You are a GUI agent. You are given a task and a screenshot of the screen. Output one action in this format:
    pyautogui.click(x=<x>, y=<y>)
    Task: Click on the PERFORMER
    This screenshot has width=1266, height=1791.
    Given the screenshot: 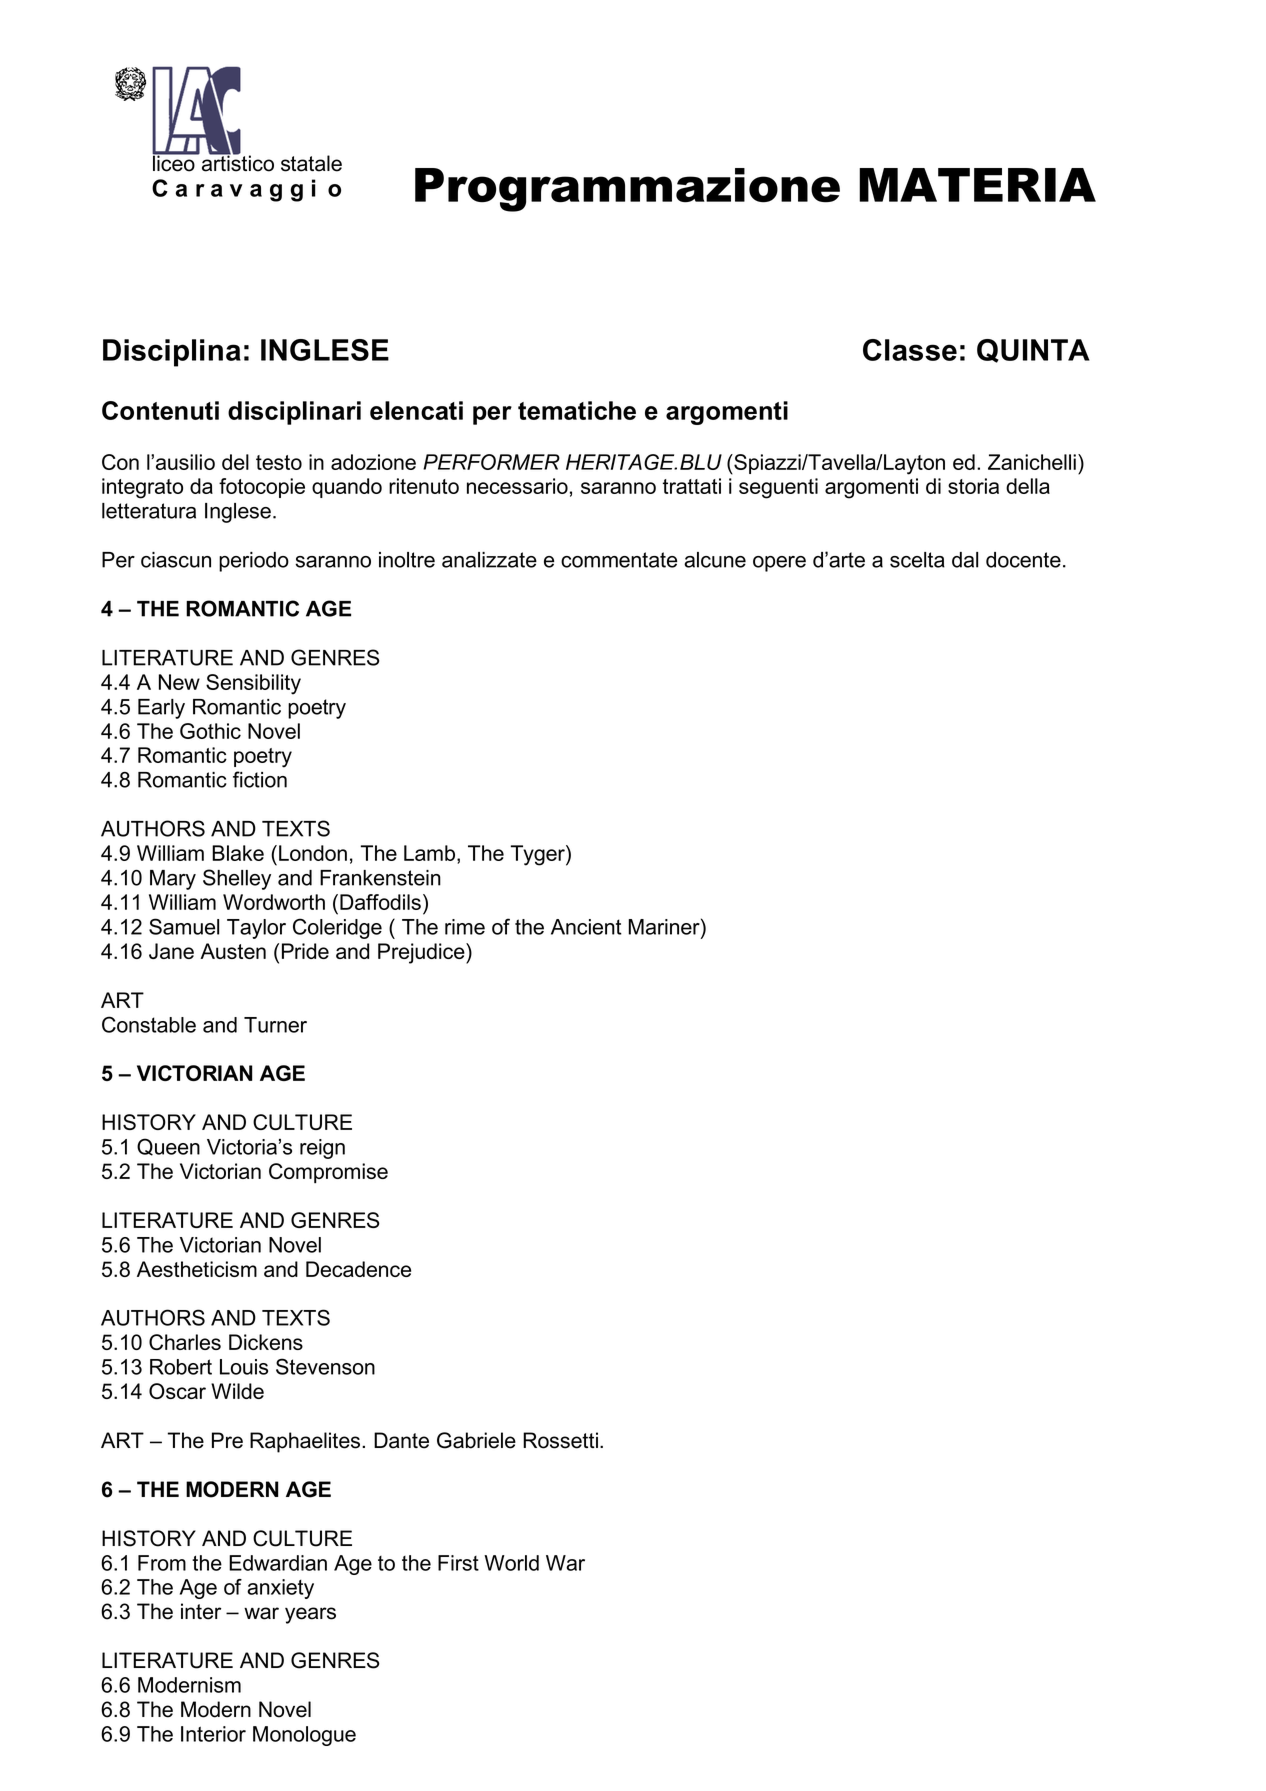 What is the action you would take?
    pyautogui.click(x=491, y=462)
